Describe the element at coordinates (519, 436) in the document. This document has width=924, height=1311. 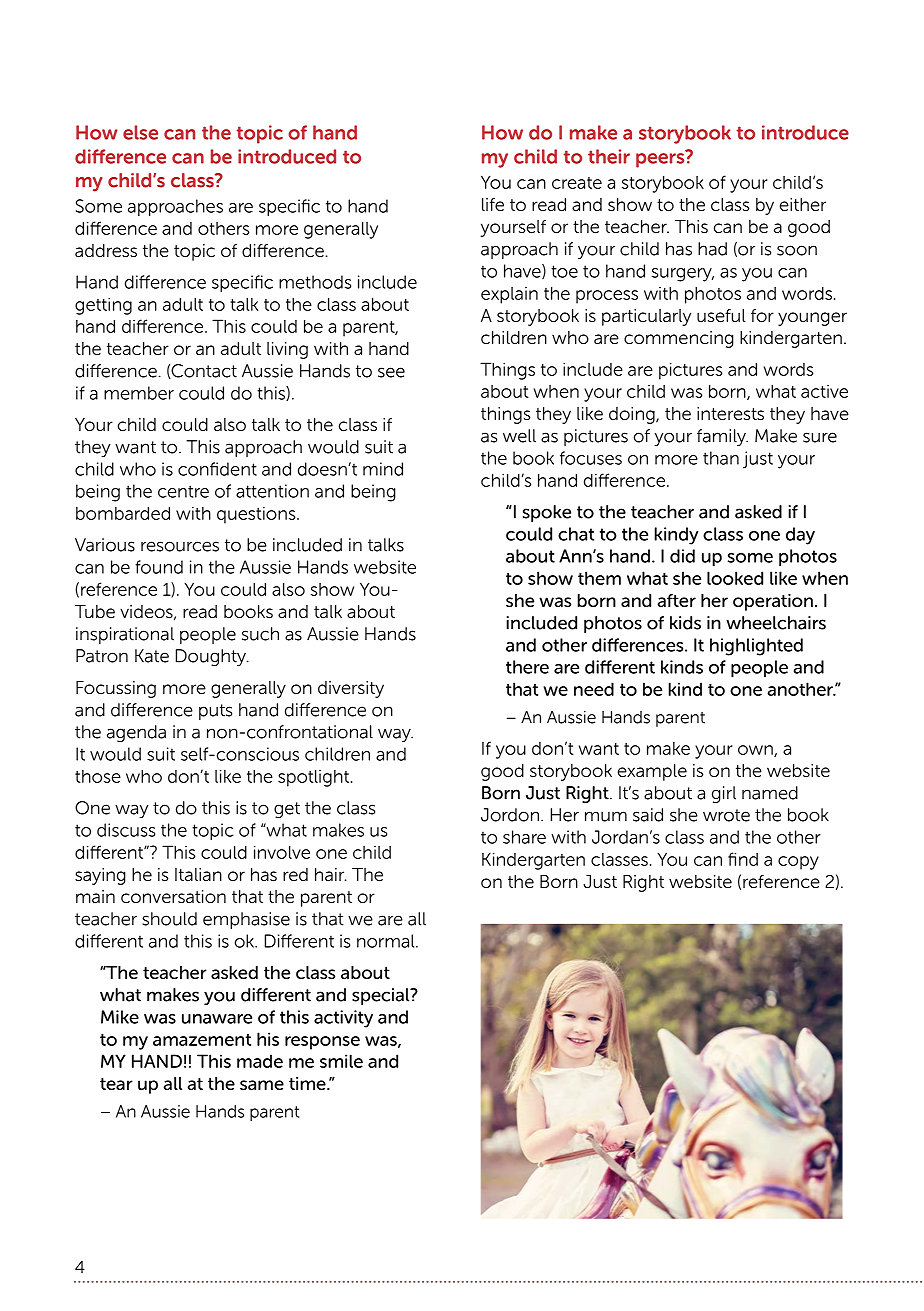
I see `well` at that location.
